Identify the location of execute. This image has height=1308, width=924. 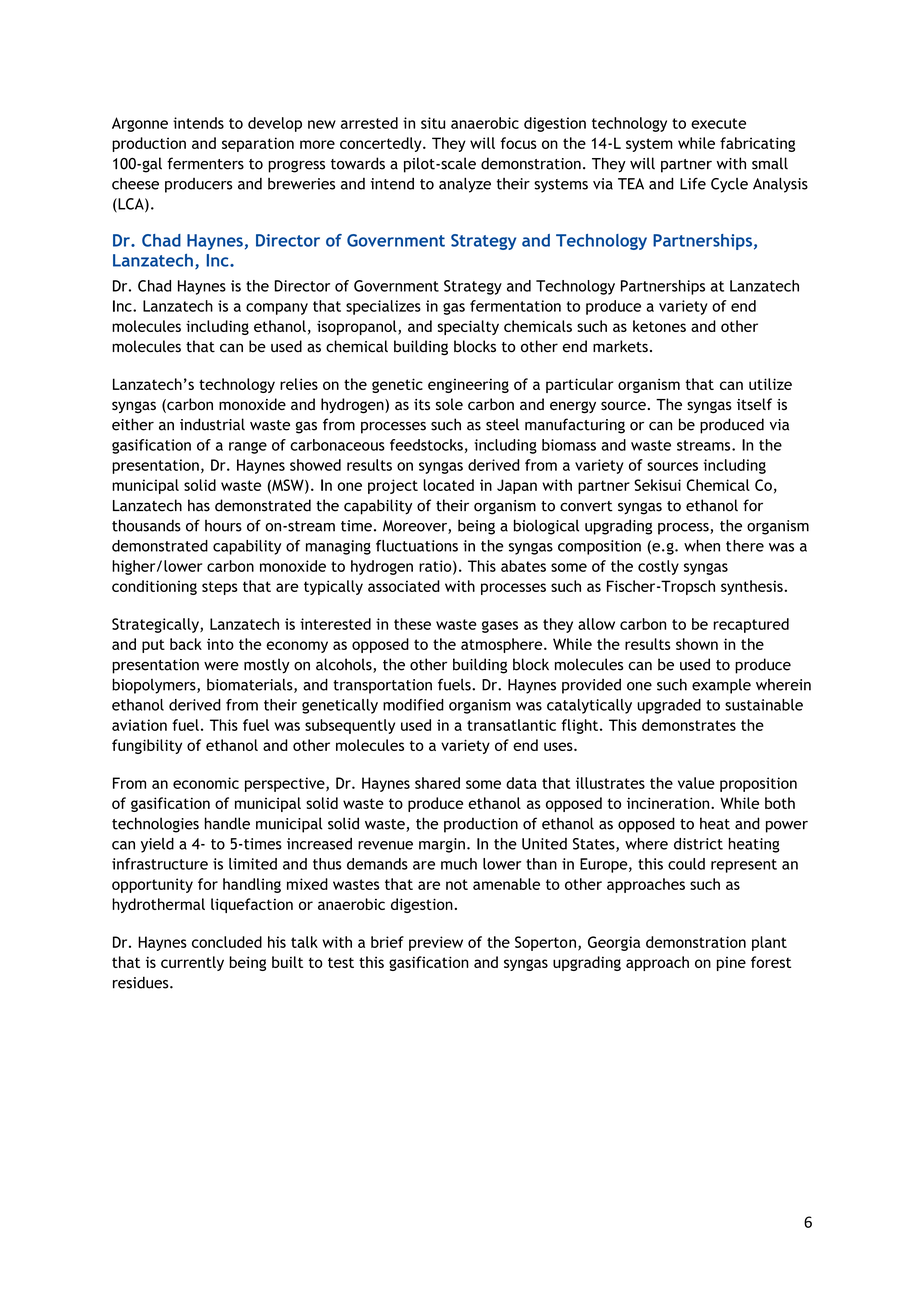
(718, 123).
